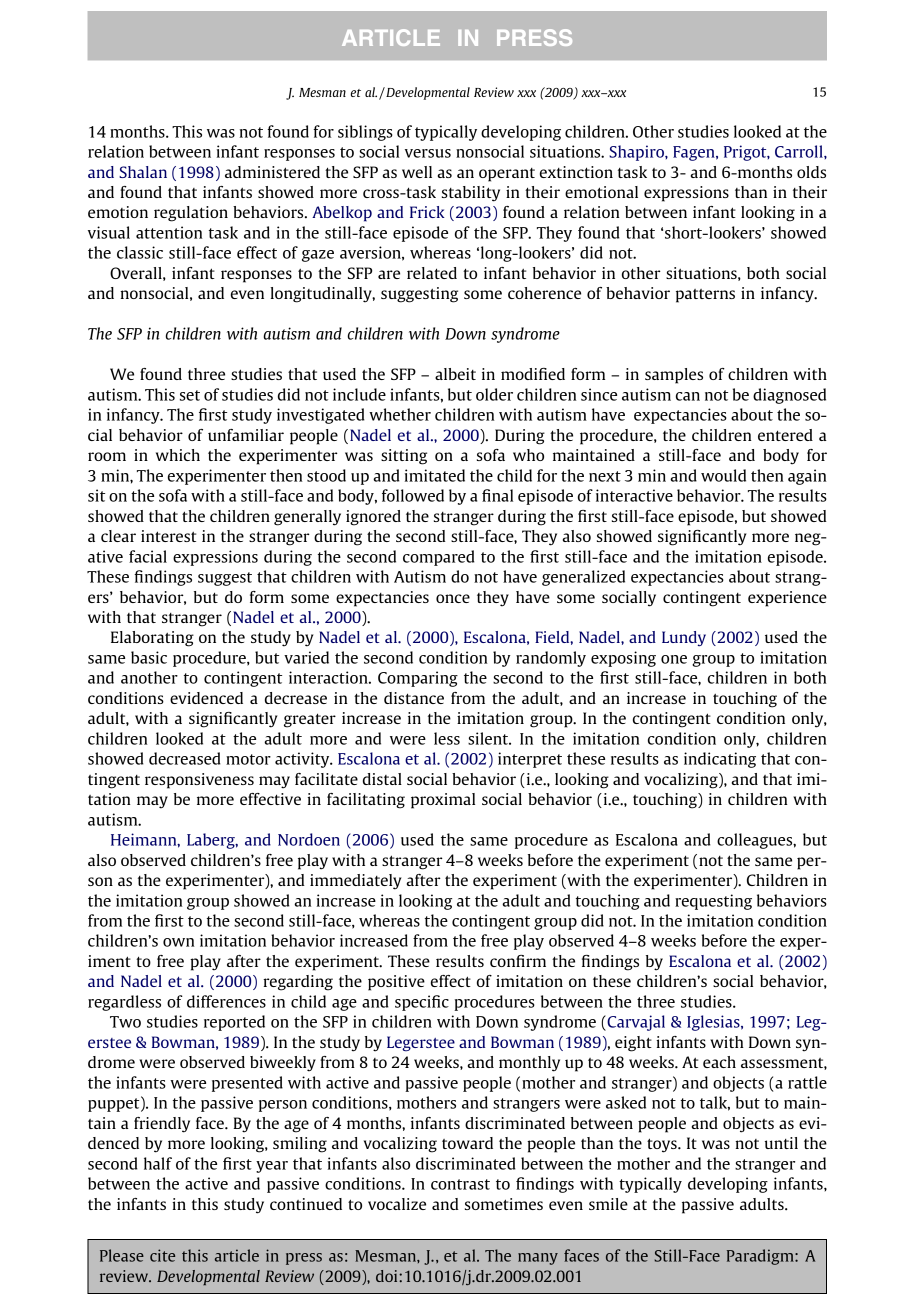 The image size is (904, 1316). Describe the element at coordinates (800, 151) in the image. I see `Carroll` at that location.
